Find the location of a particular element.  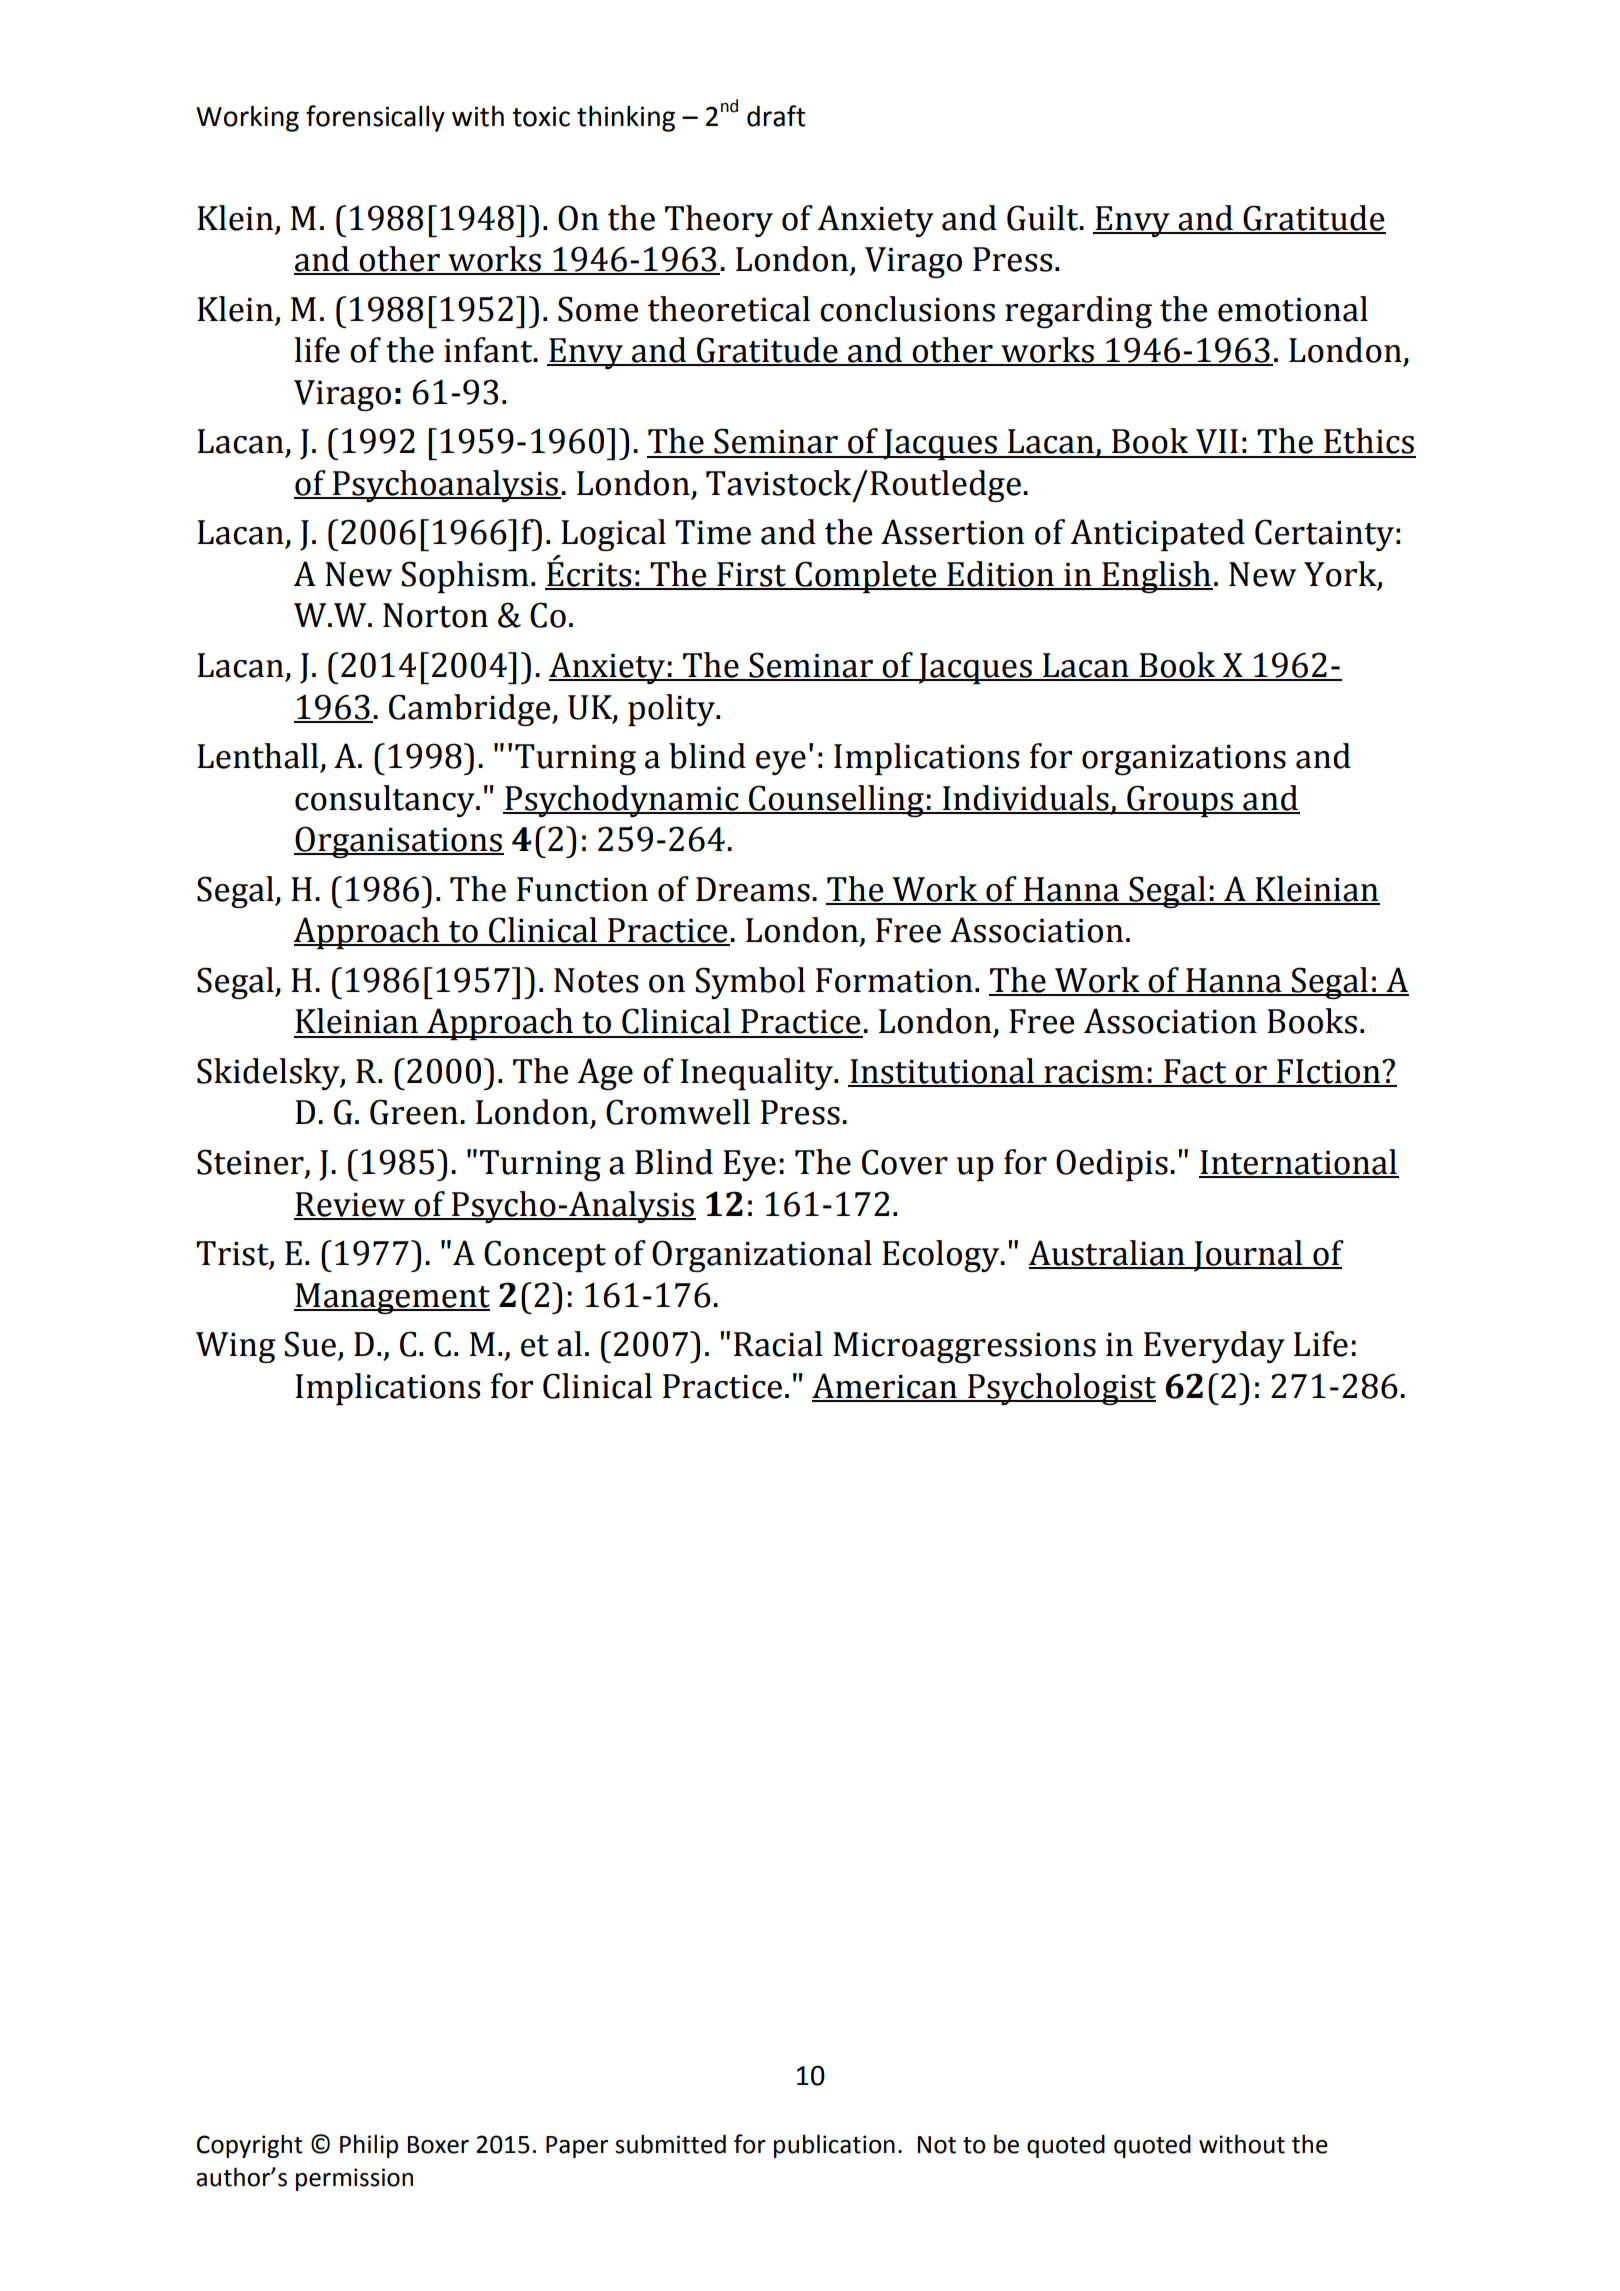

Inequality is located at coordinates (758, 1074).
